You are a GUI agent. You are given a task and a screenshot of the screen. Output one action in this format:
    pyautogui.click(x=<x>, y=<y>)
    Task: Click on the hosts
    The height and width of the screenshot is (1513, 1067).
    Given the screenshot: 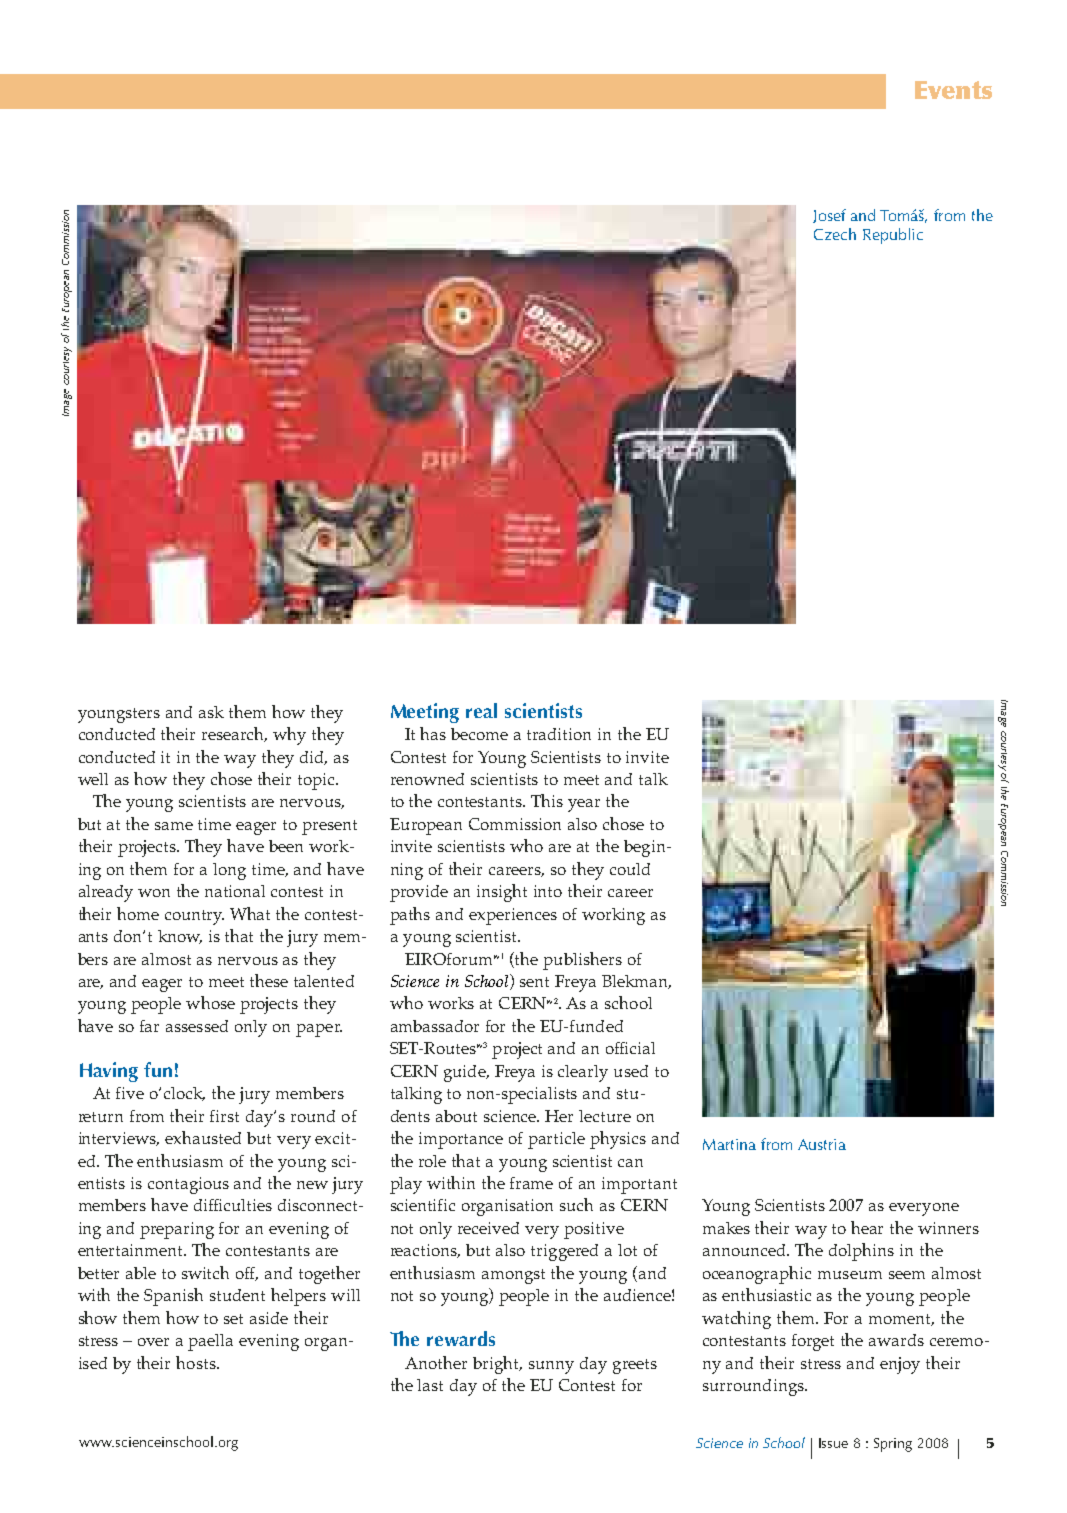 What is the action you would take?
    pyautogui.click(x=197, y=1362)
